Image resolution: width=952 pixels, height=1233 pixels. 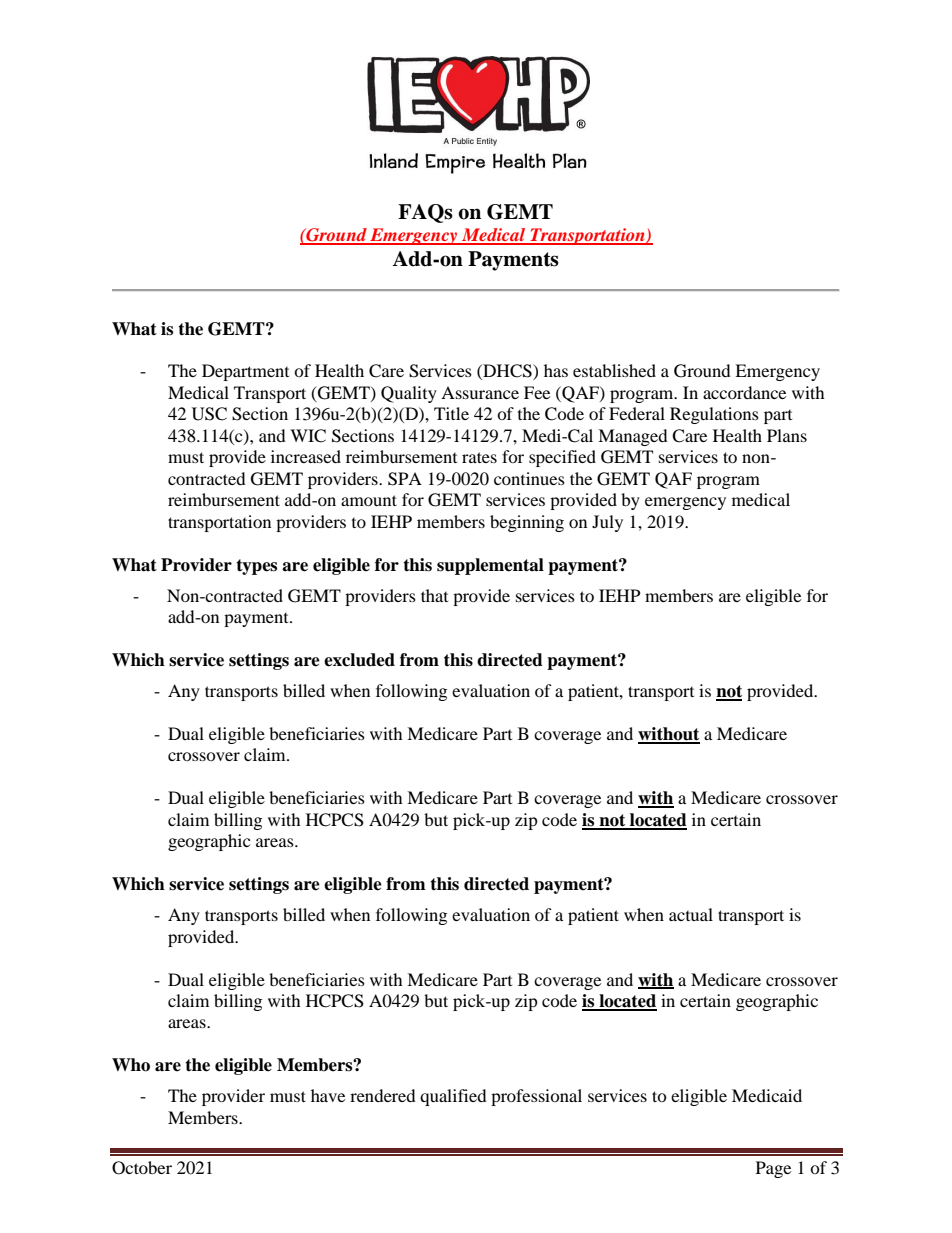 What do you see at coordinates (453, 1097) in the document?
I see `qualified` at bounding box center [453, 1097].
